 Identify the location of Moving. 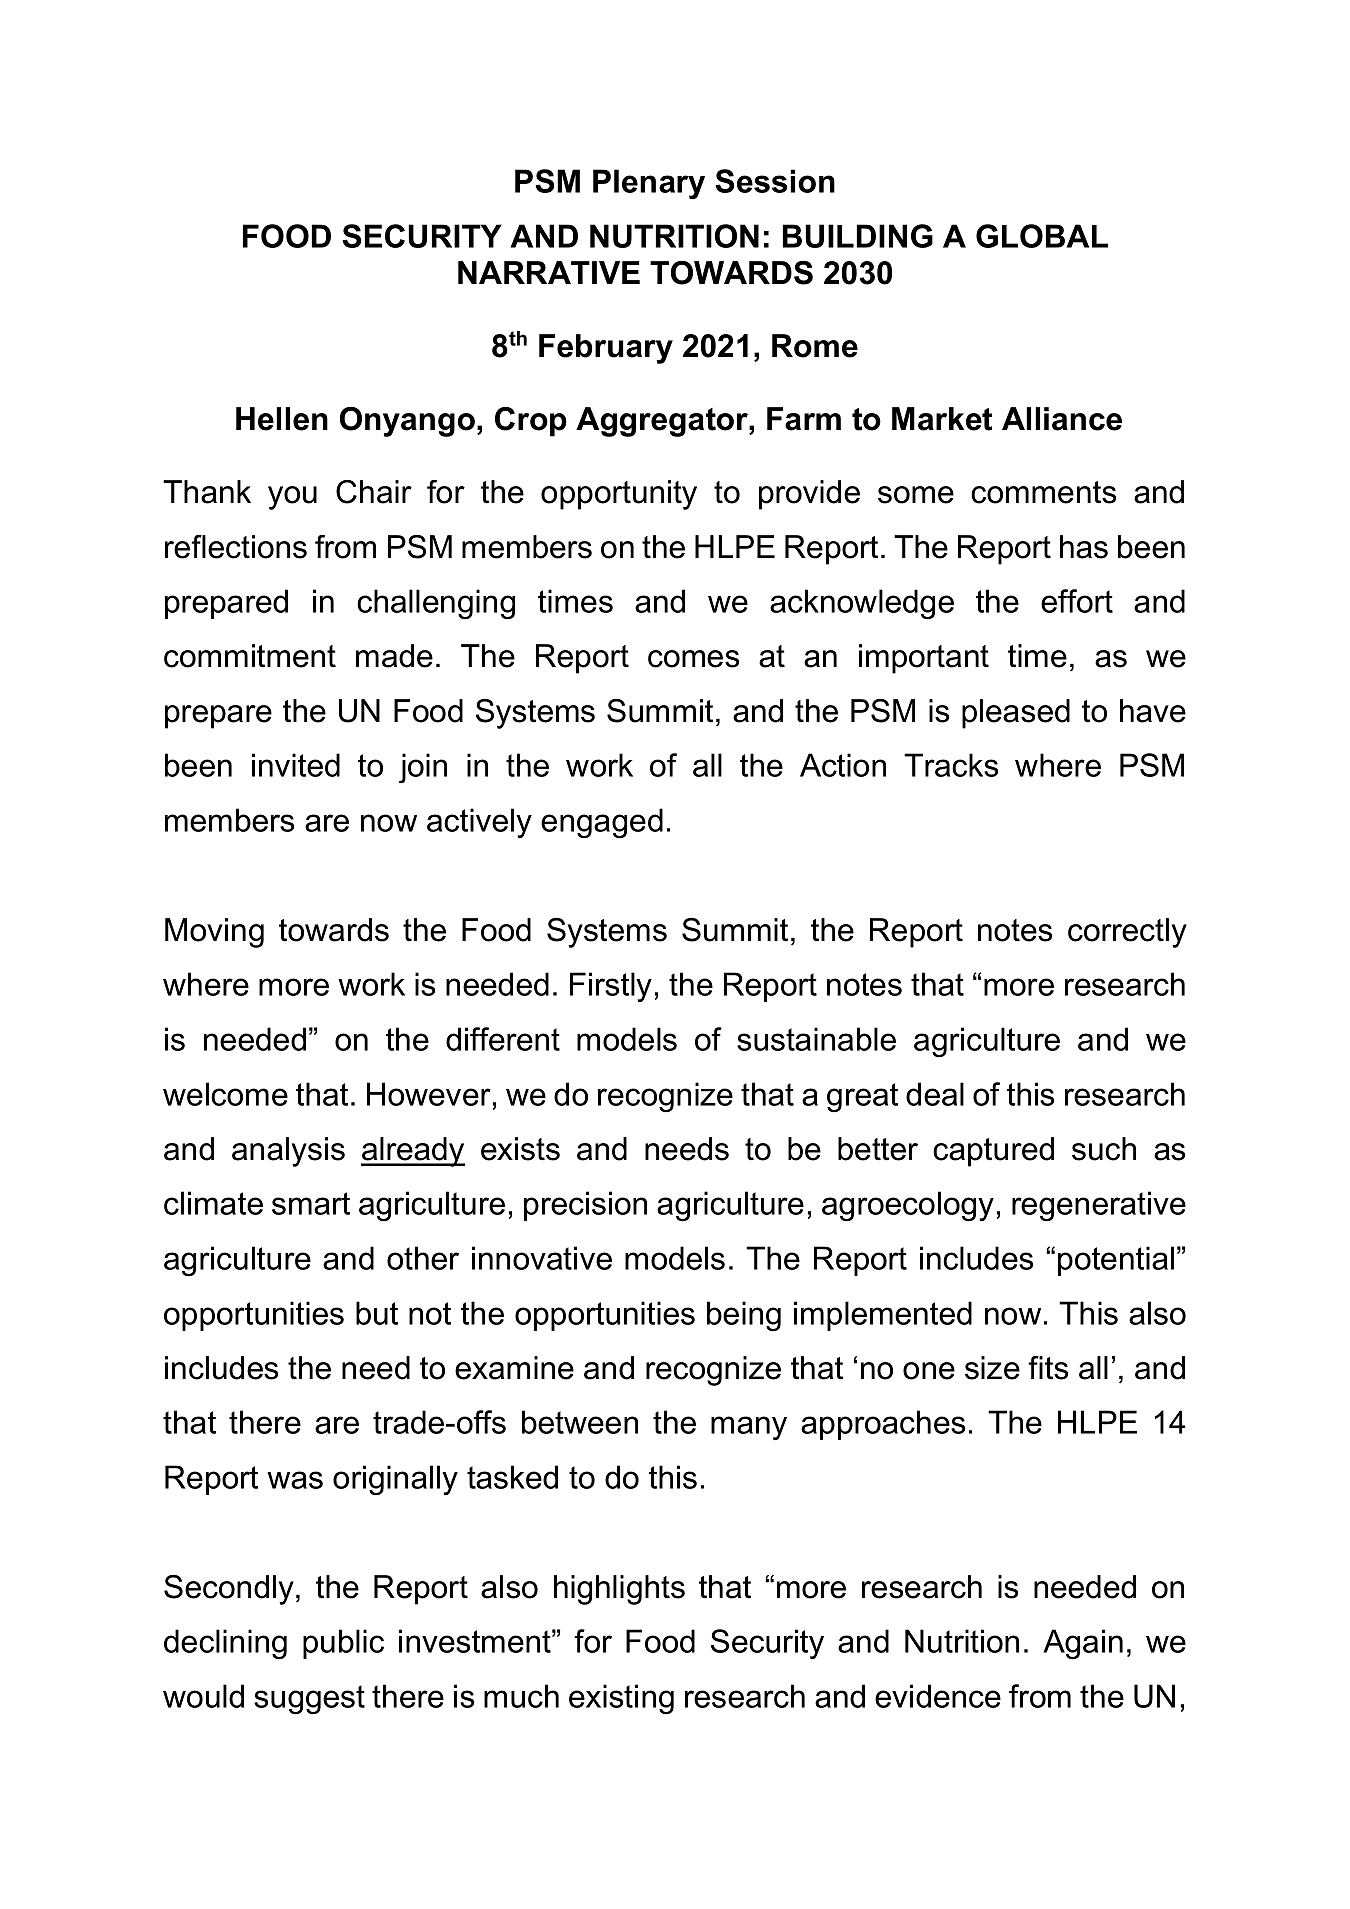
(214, 933).
